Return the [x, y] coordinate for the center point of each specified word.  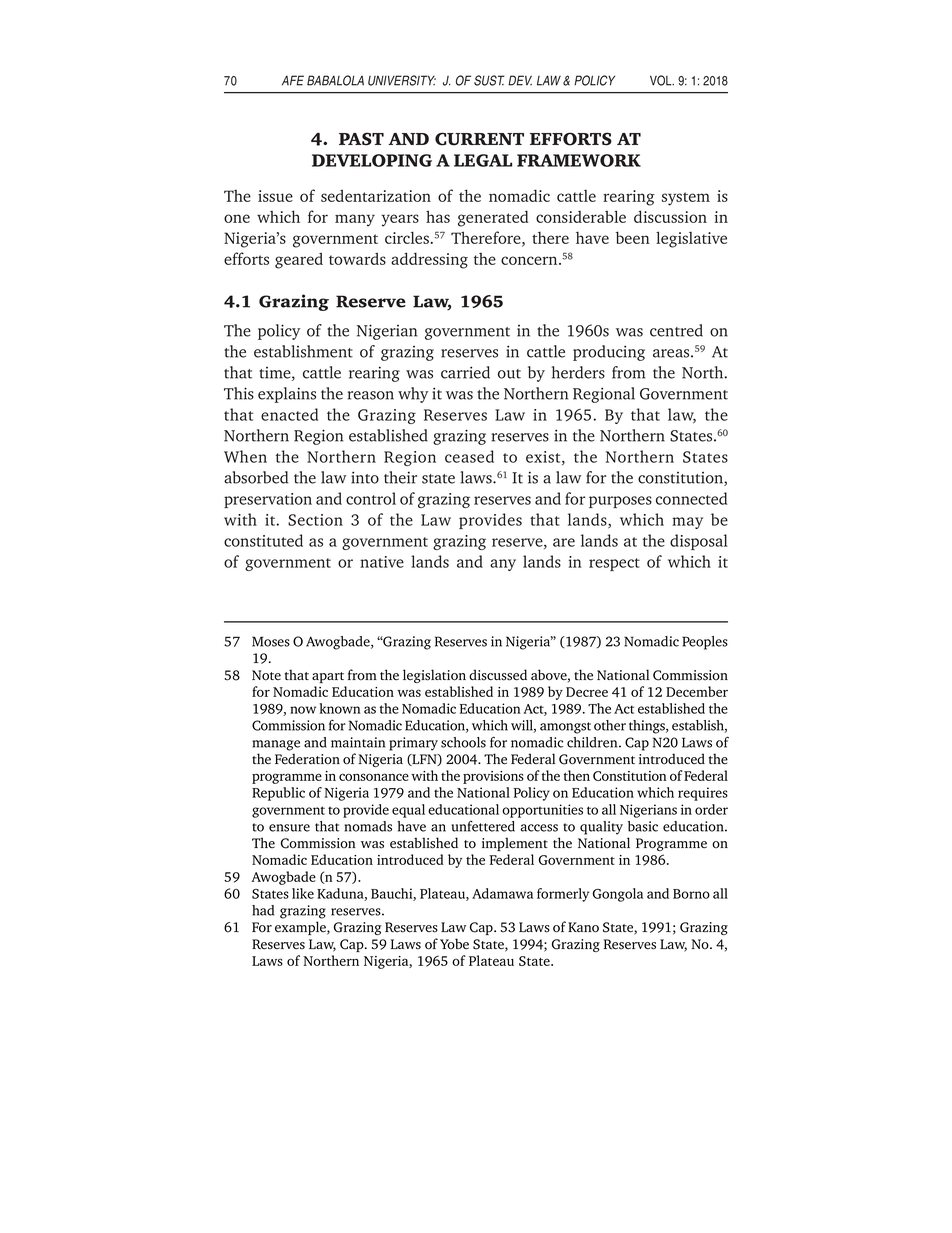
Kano [583, 927]
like [303, 893]
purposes [620, 502]
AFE [293, 80]
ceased [469, 456]
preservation [268, 500]
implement [515, 844]
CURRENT [479, 139]
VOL [662, 80]
